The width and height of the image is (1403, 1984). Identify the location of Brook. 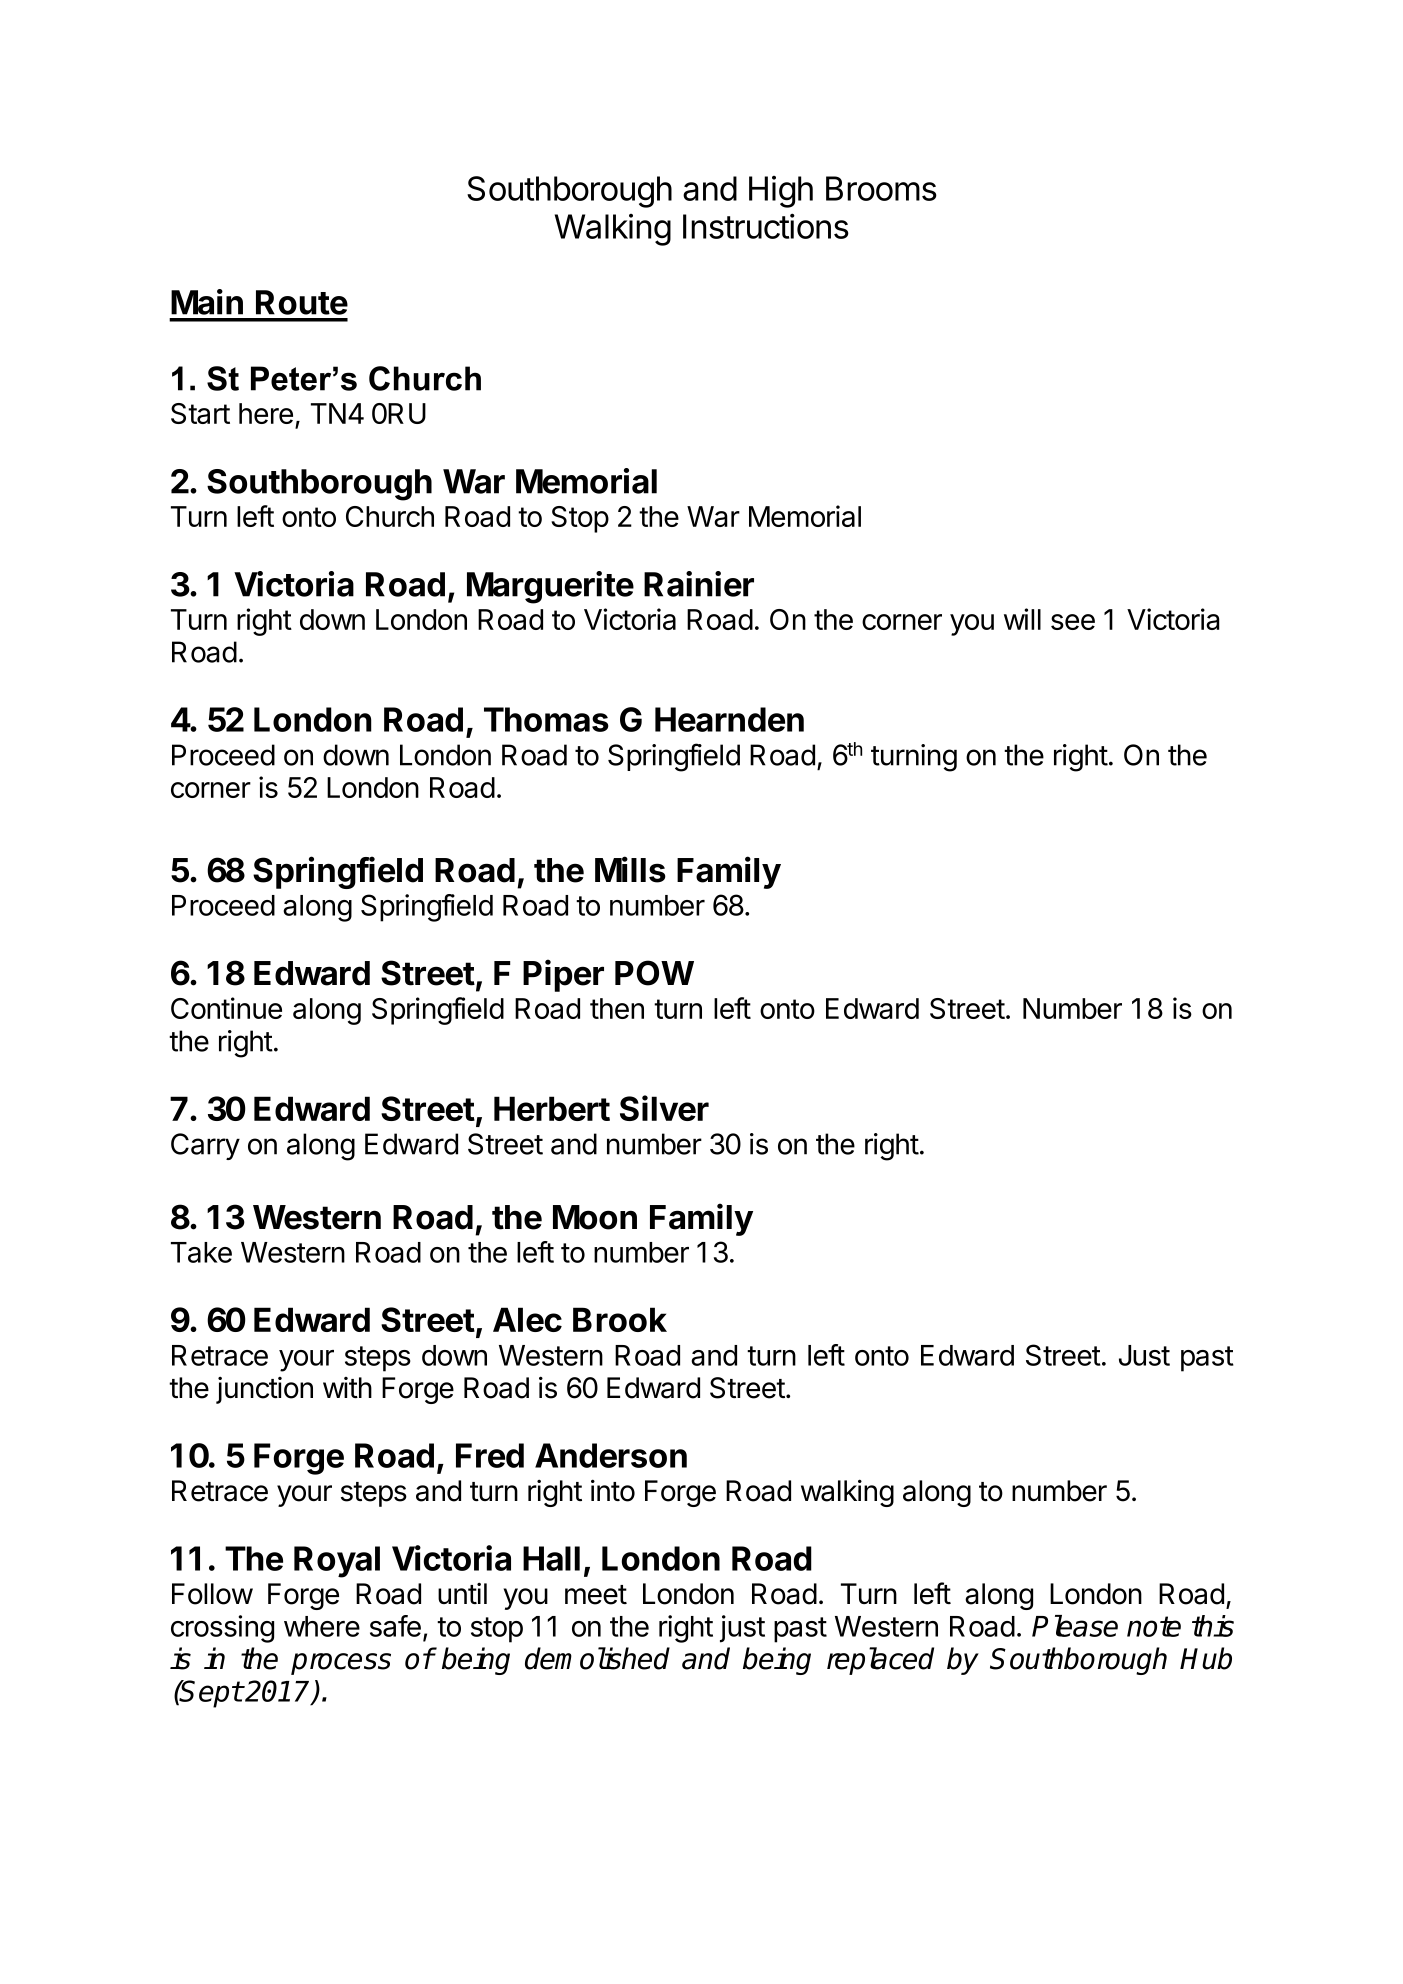
(620, 1319).
